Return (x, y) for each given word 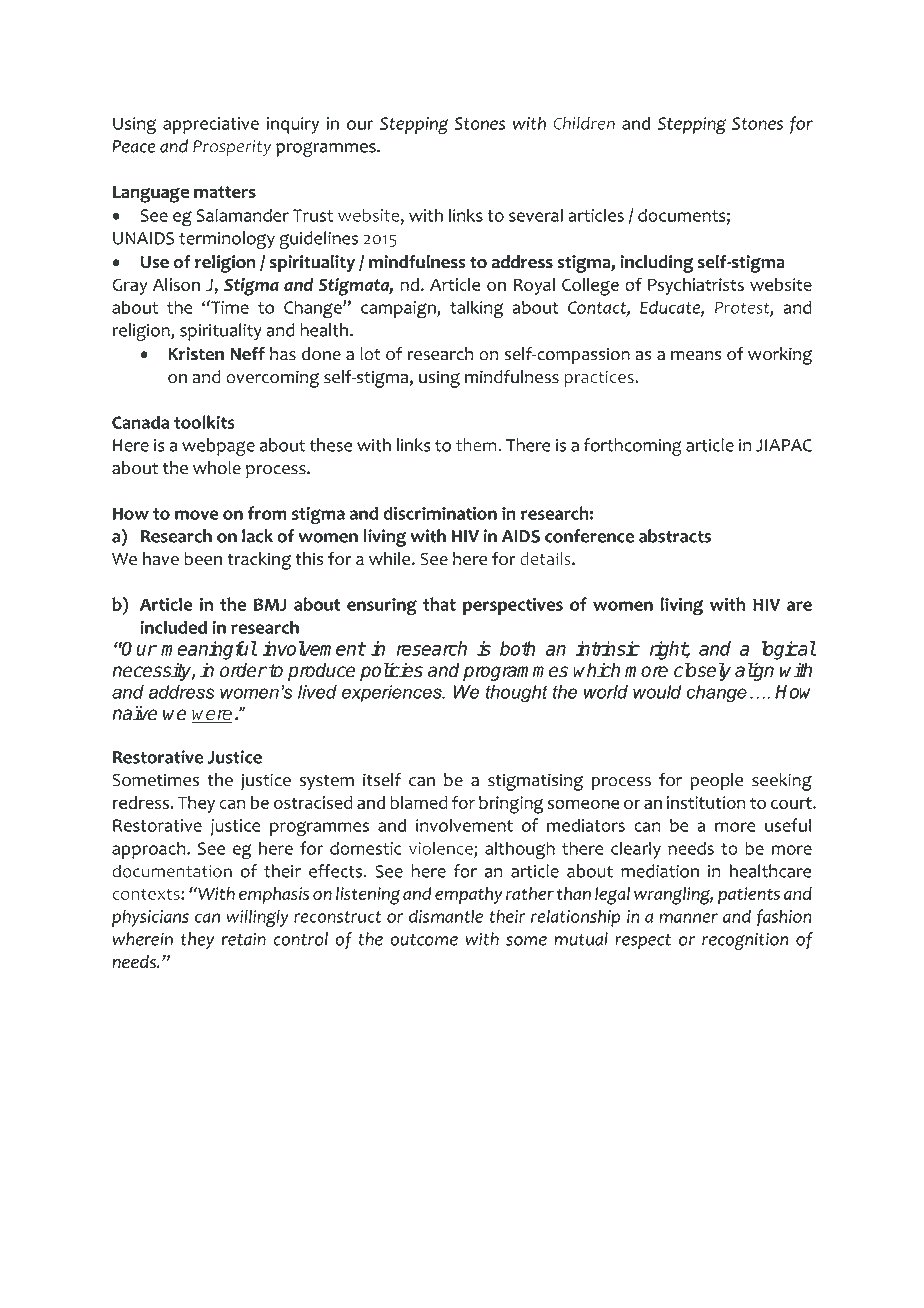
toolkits (204, 422)
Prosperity (232, 148)
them (477, 445)
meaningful (209, 650)
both (518, 648)
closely (702, 671)
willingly (257, 918)
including (657, 264)
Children (584, 123)
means (696, 356)
